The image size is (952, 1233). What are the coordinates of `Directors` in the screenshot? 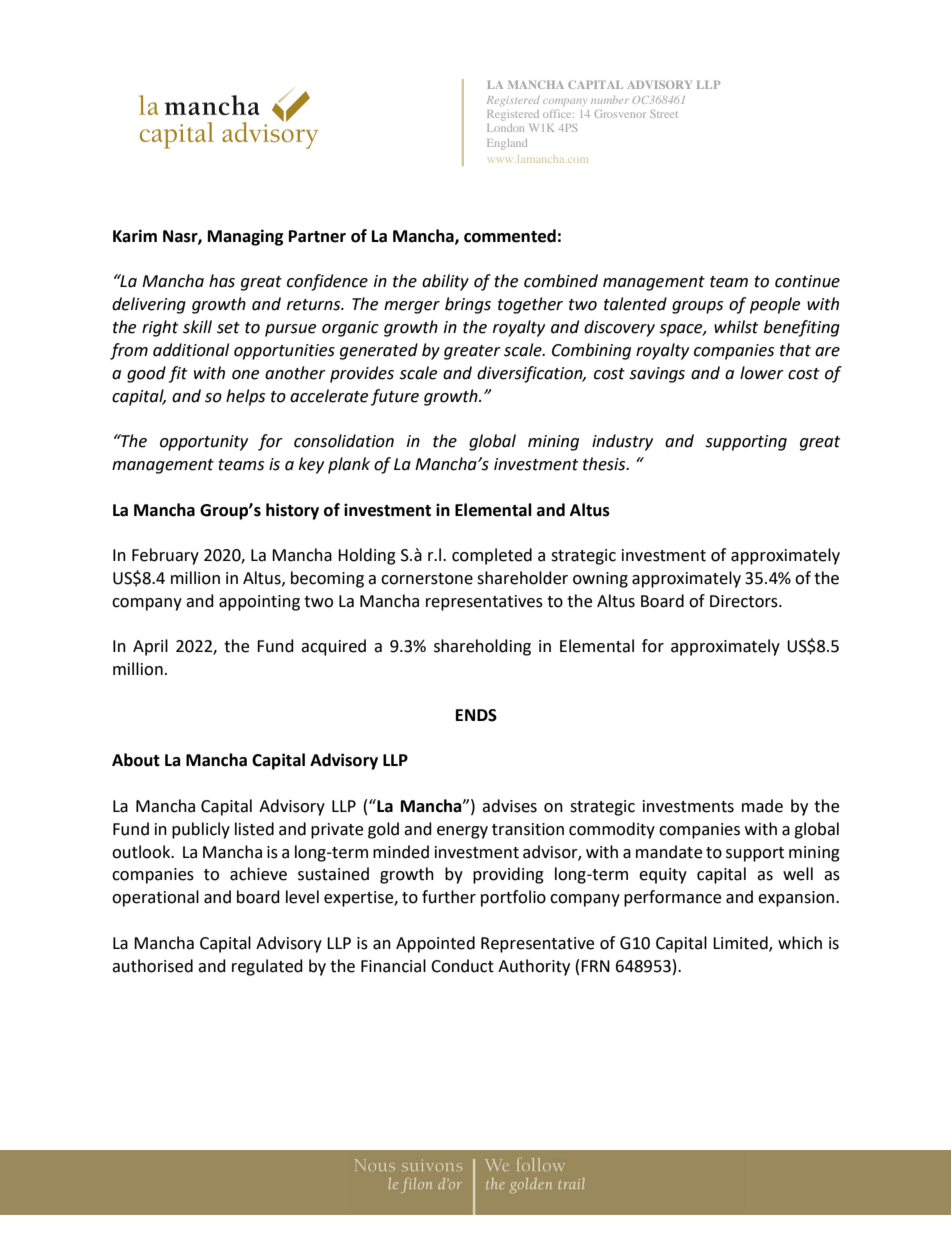 It's located at (745, 601).
